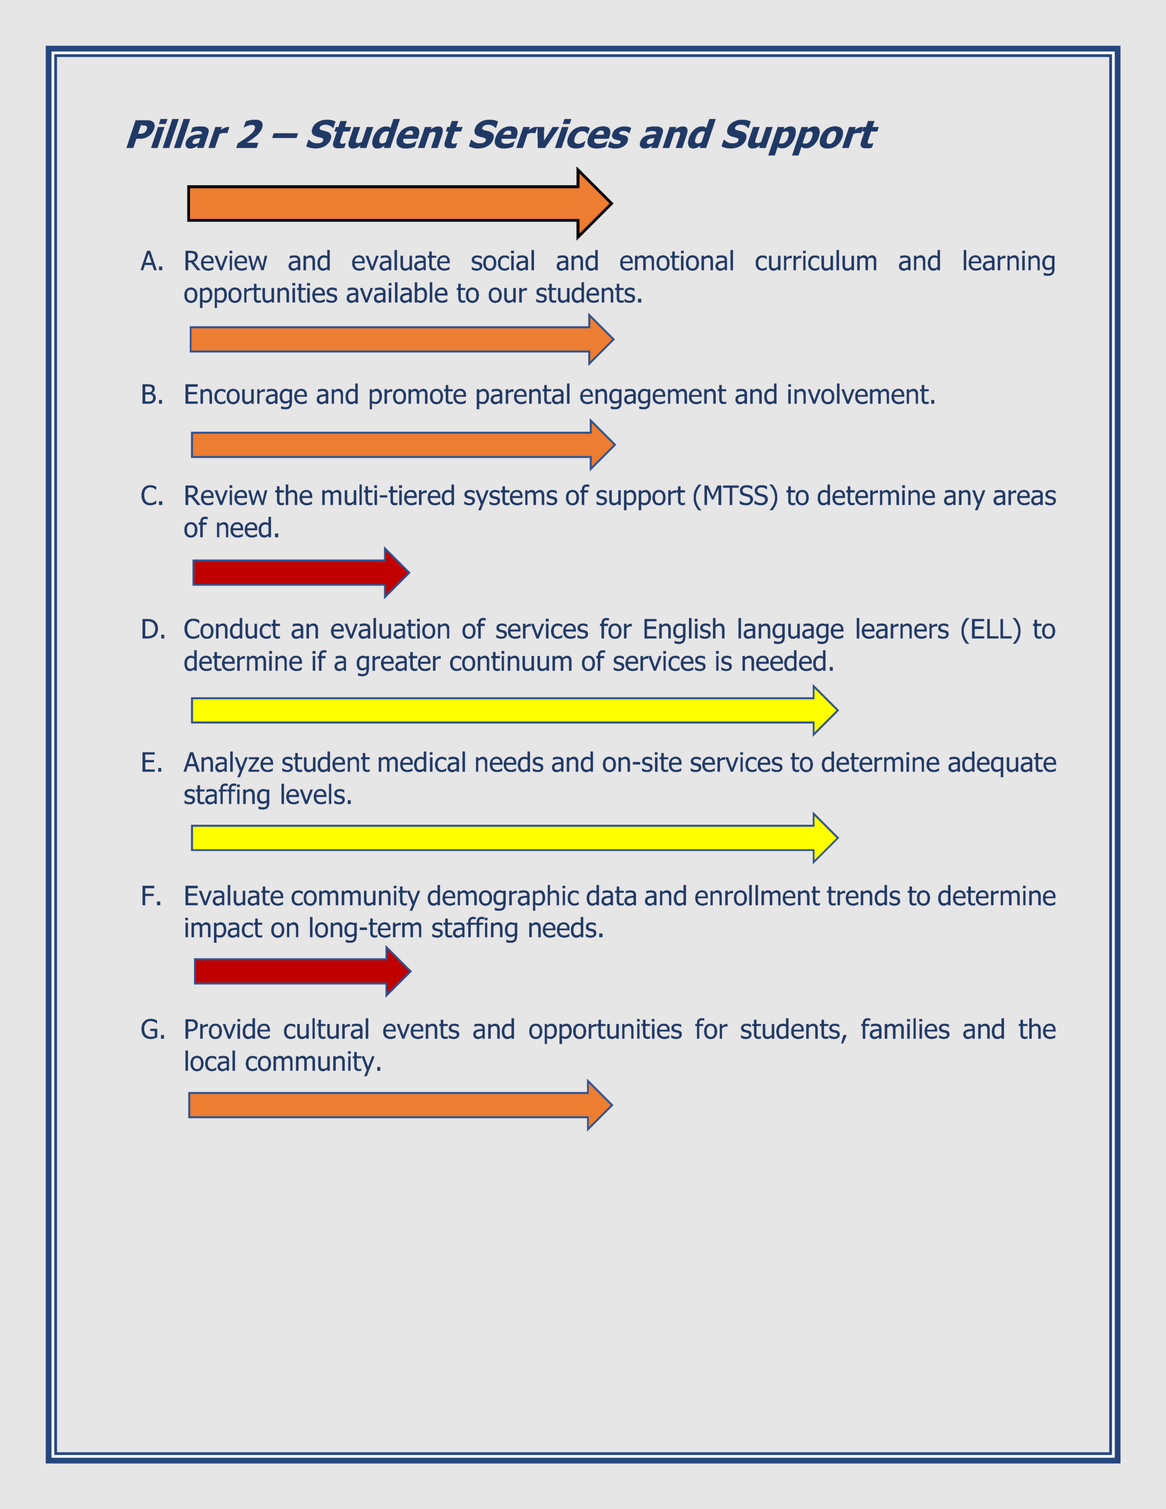  Describe the element at coordinates (422, 761) in the screenshot. I see `medical` at that location.
